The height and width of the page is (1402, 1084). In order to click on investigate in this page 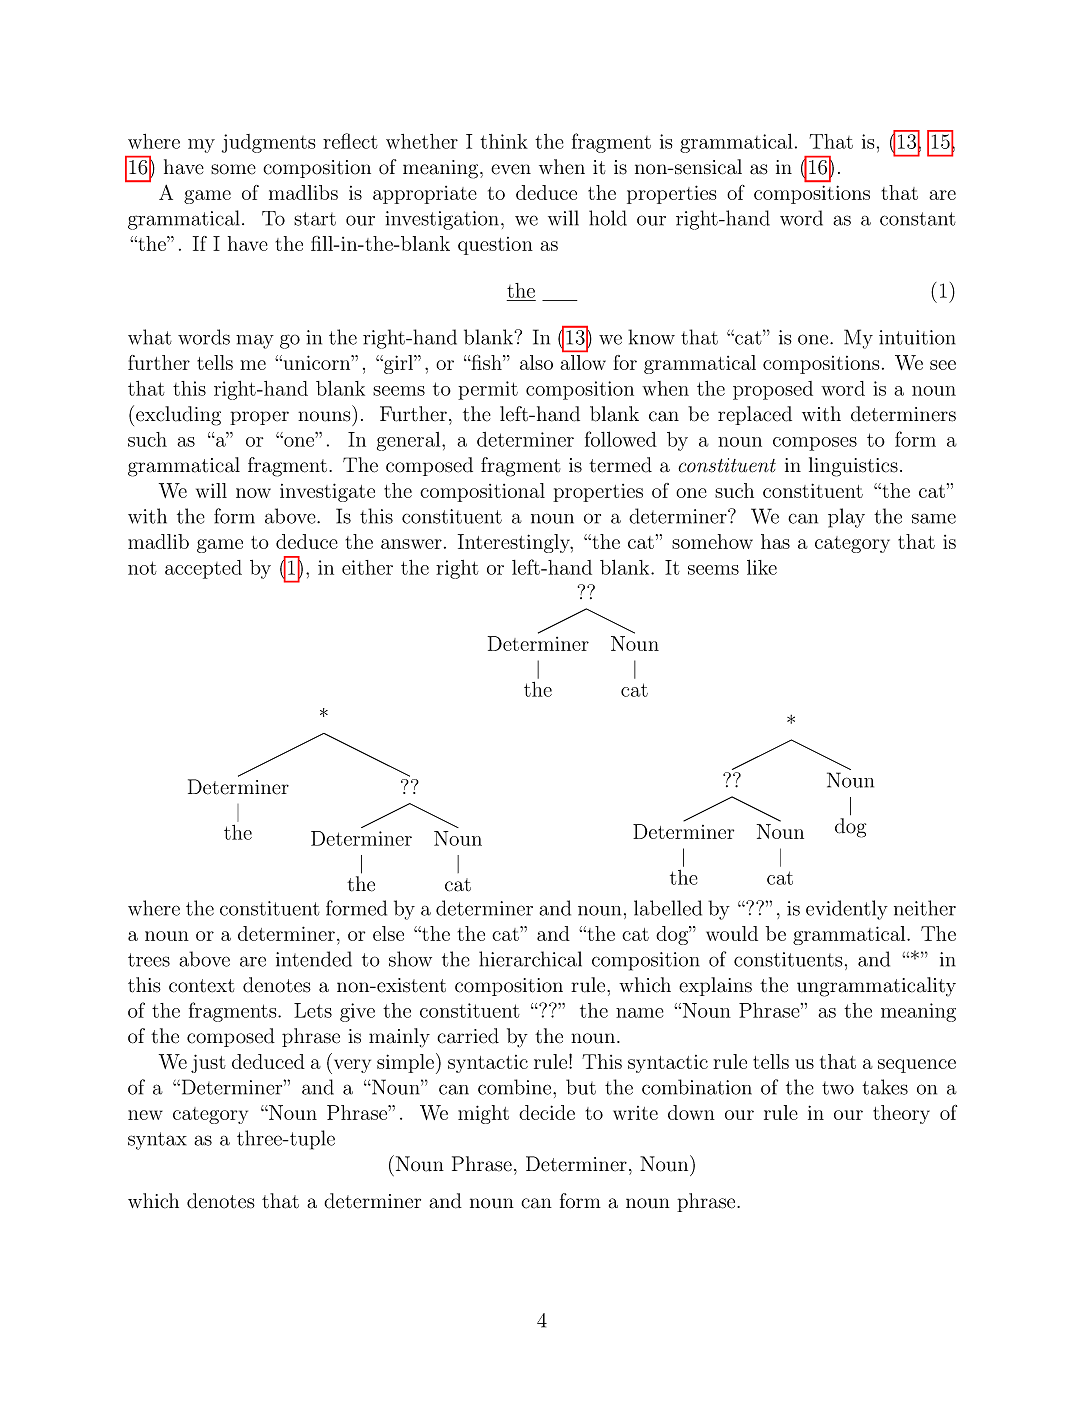, I will do `click(327, 492)`.
